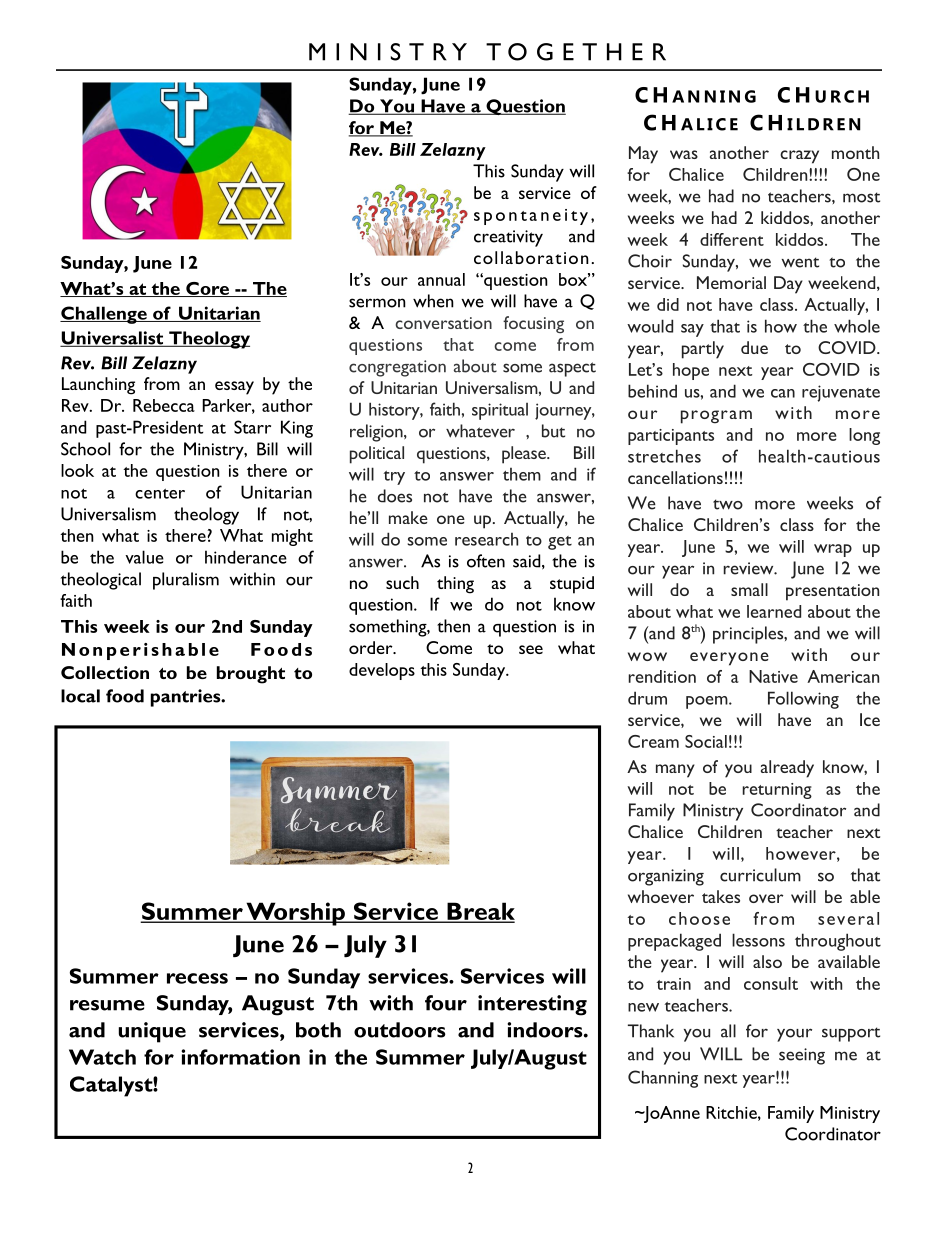  I want to click on Core, so click(207, 289).
